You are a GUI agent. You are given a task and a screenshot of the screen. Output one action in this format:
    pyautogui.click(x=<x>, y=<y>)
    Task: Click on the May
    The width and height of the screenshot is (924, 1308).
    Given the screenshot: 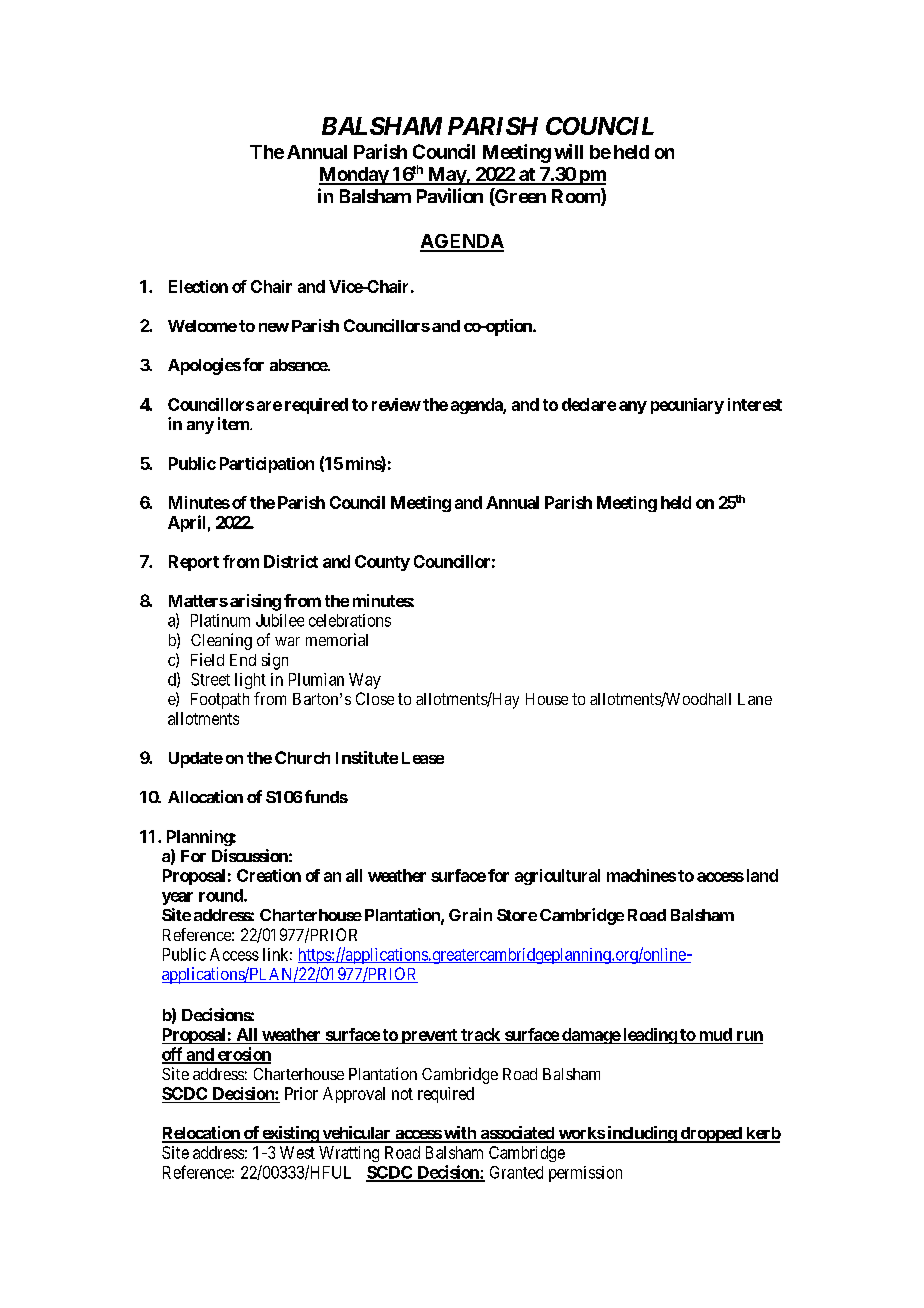 What is the action you would take?
    pyautogui.click(x=446, y=176)
